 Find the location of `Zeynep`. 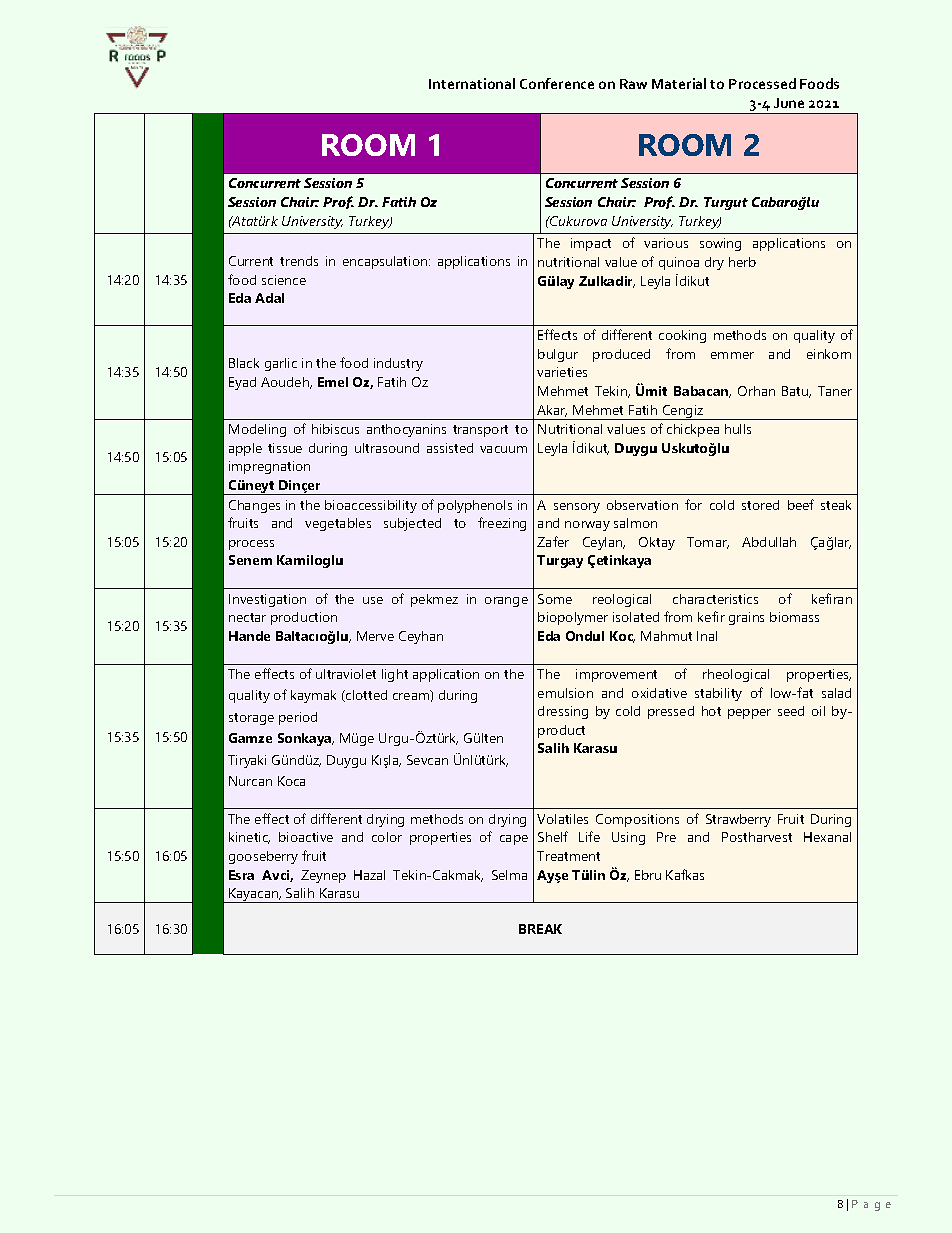

Zeynep is located at coordinates (323, 876).
